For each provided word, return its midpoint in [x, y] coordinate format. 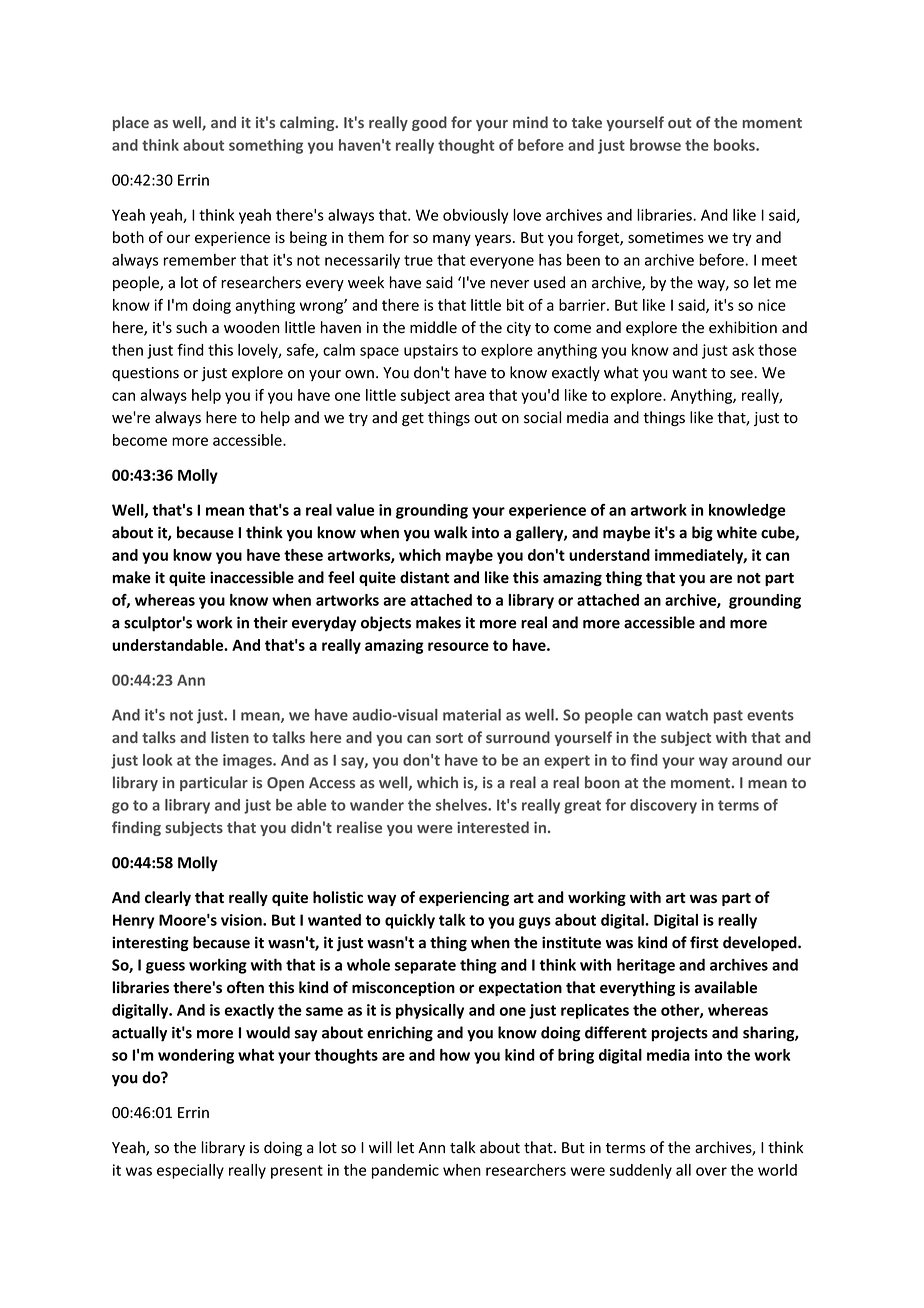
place [131, 123]
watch [687, 715]
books [735, 145]
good [429, 123]
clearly [168, 898]
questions [145, 374]
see [742, 374]
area [469, 396]
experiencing [464, 898]
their [271, 622]
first [704, 942]
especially [190, 1171]
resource [458, 646]
